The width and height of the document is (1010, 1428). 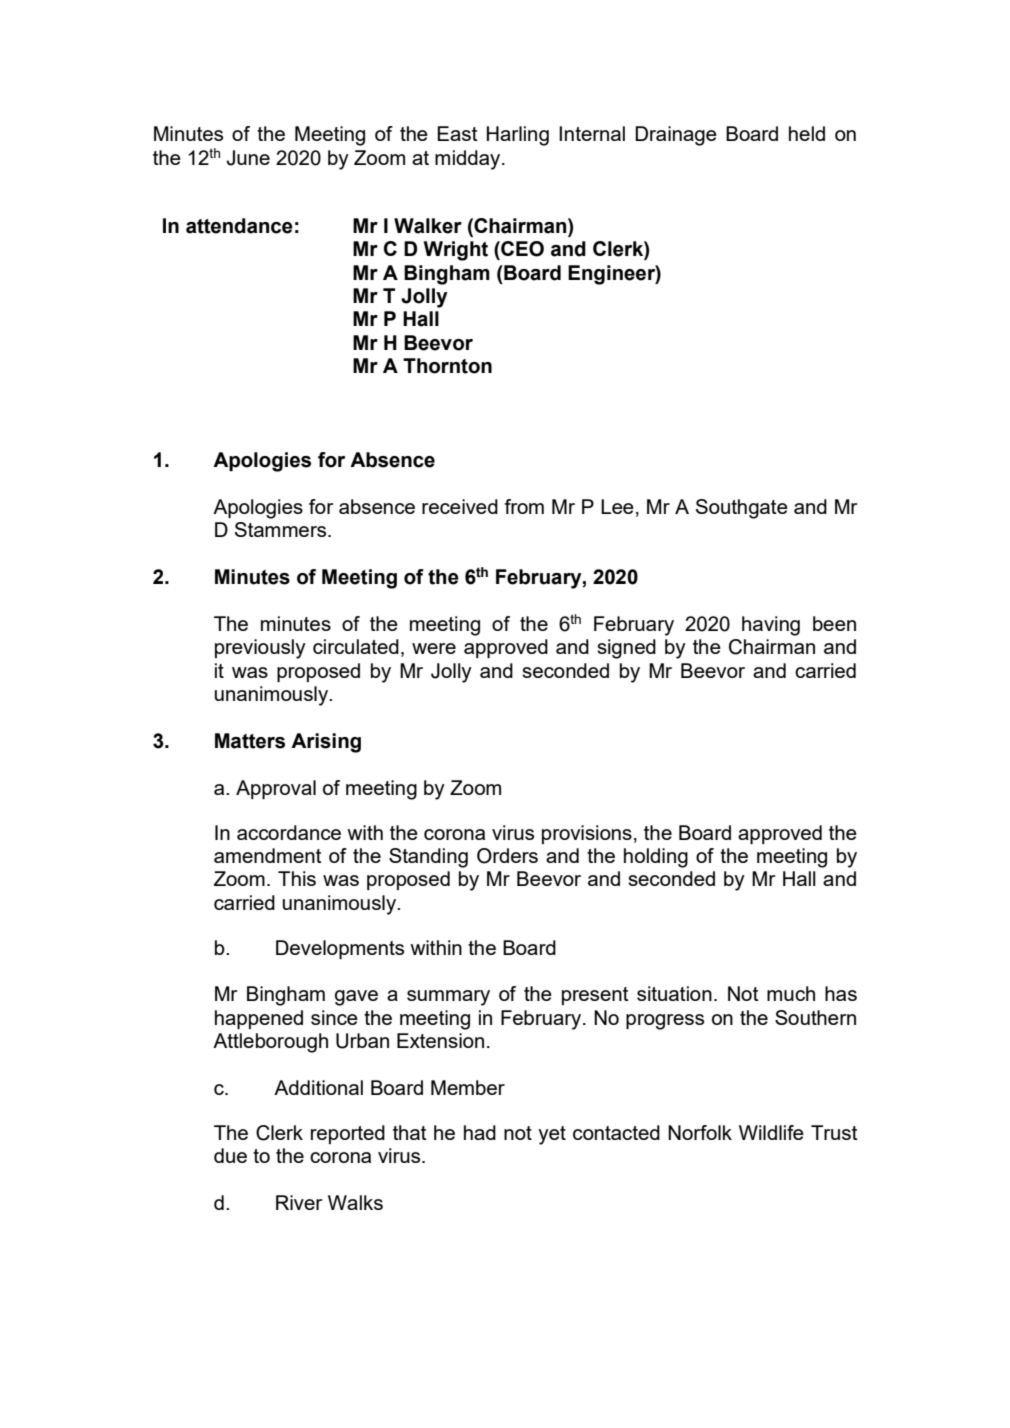 What do you see at coordinates (297, 878) in the document?
I see `This` at bounding box center [297, 878].
